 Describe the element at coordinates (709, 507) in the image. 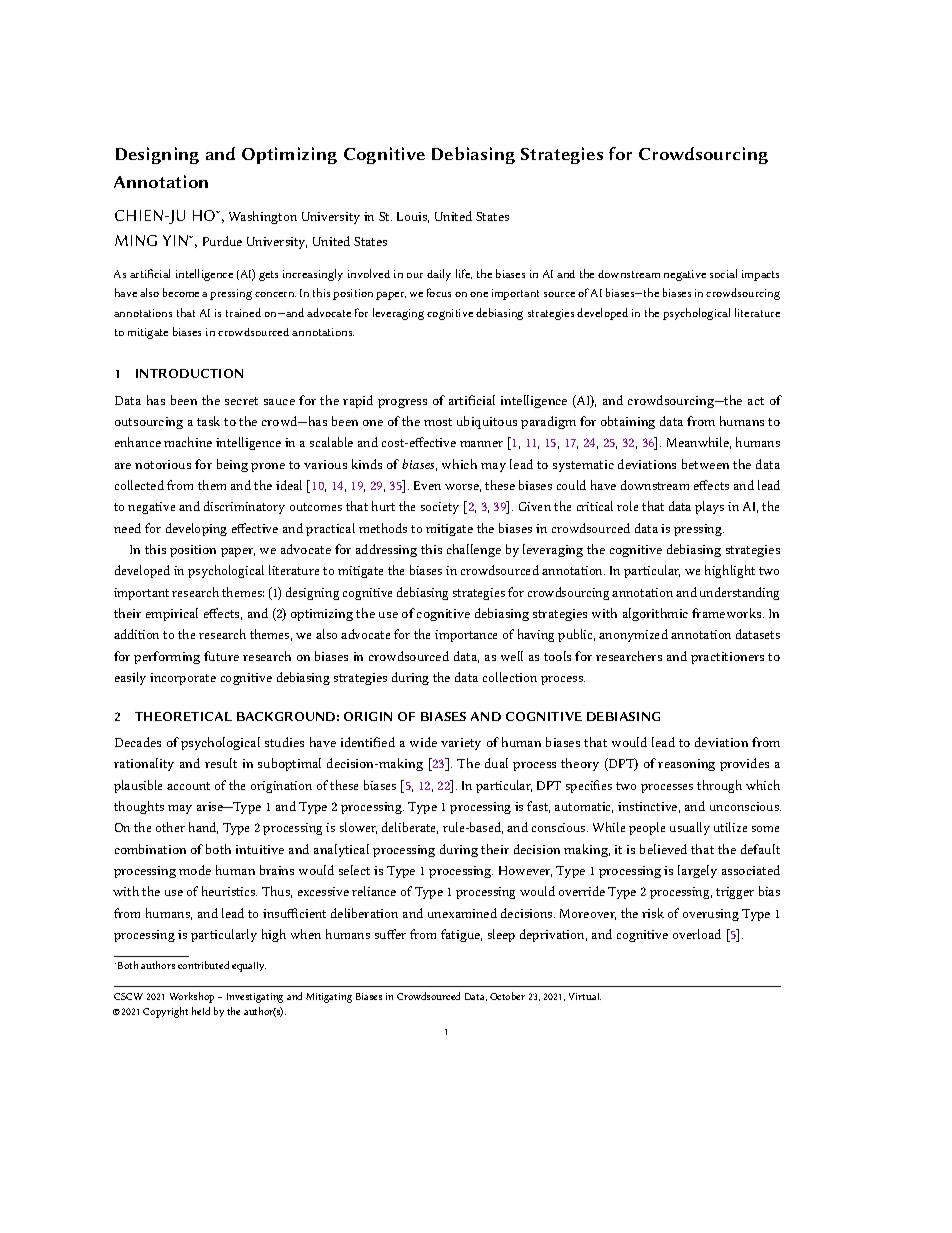

I see `plays` at that location.
